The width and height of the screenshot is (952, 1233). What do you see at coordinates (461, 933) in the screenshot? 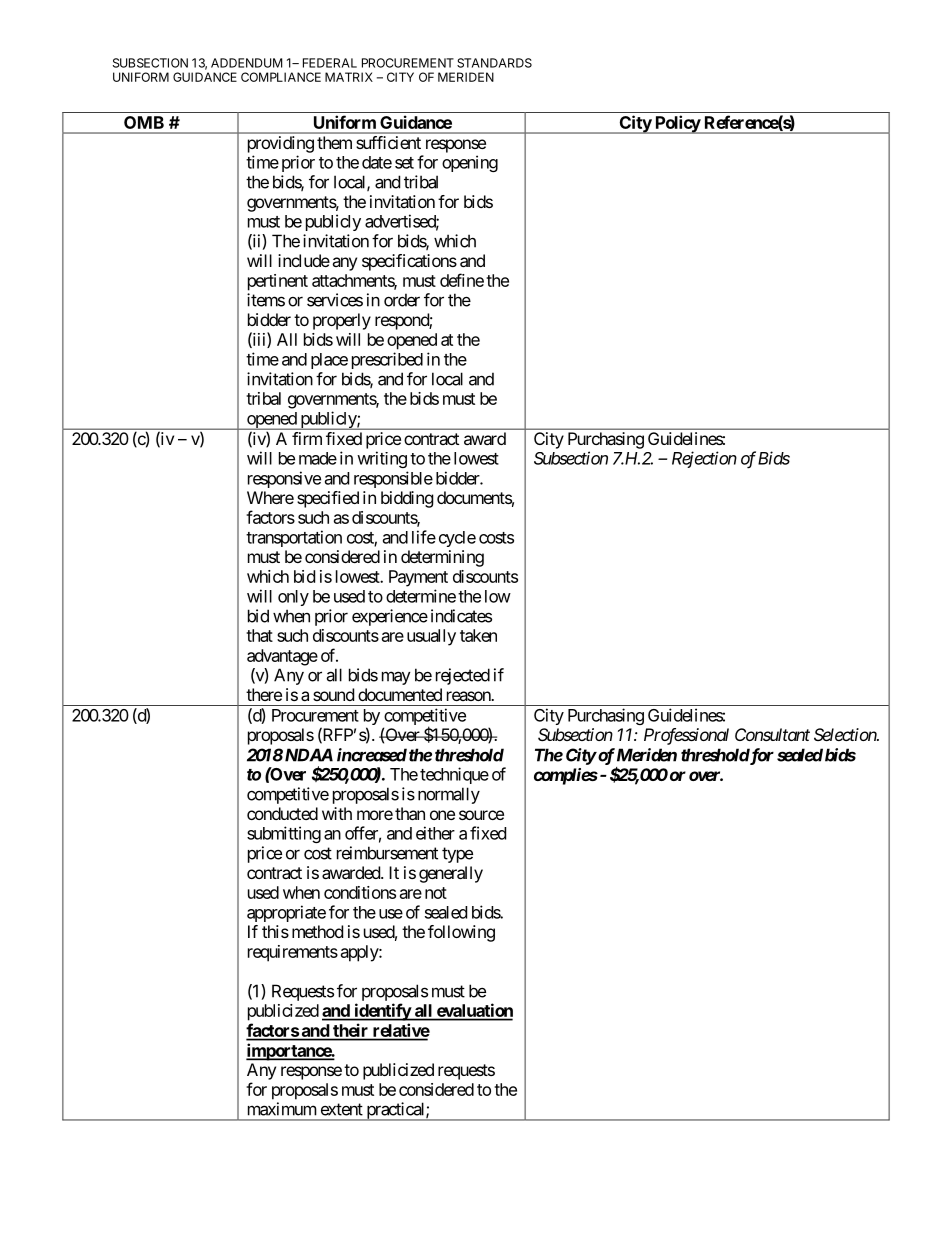
I see `following` at bounding box center [461, 933].
